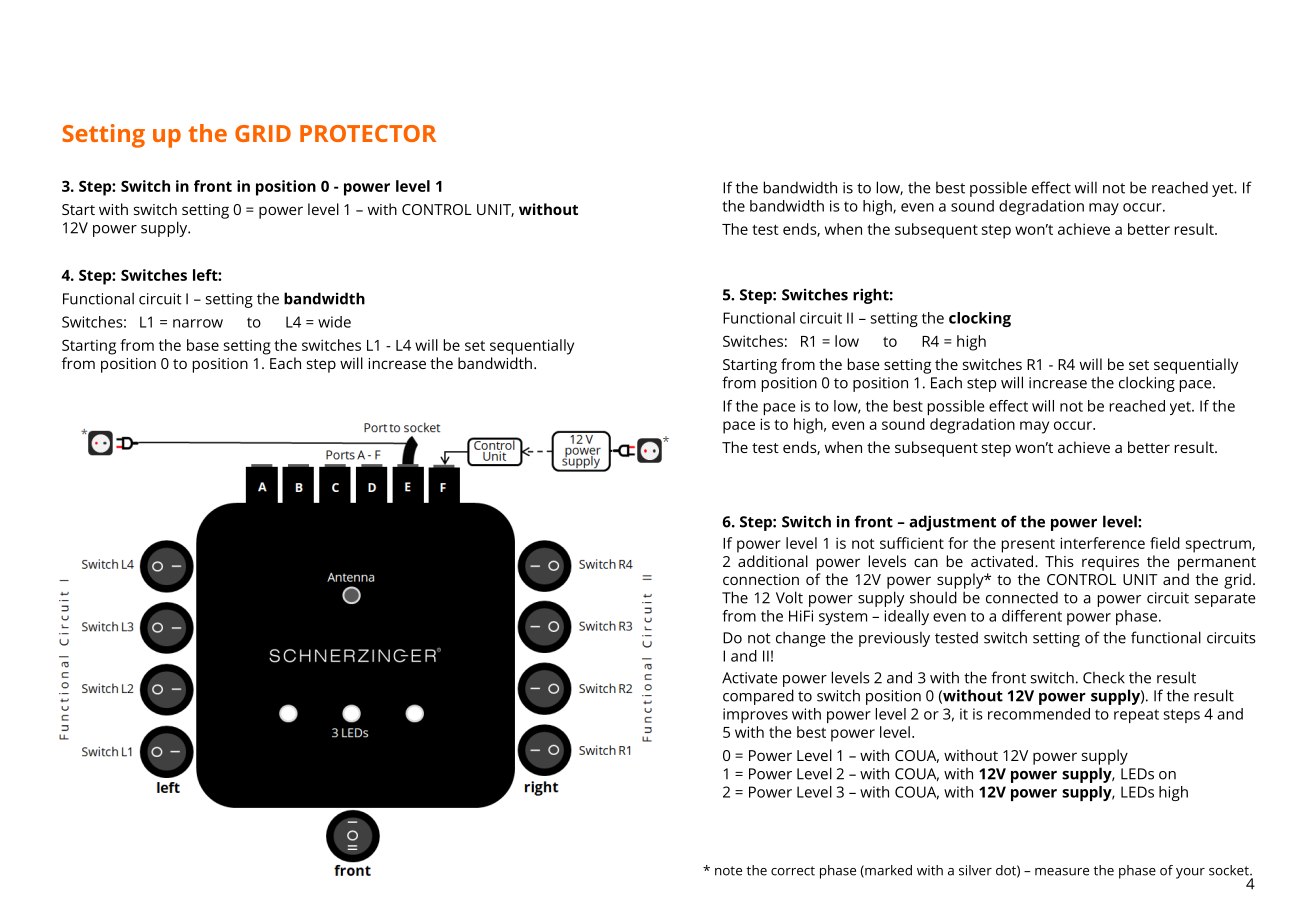 This screenshot has height=911, width=1316. What do you see at coordinates (1110, 563) in the screenshot?
I see `requires` at bounding box center [1110, 563].
